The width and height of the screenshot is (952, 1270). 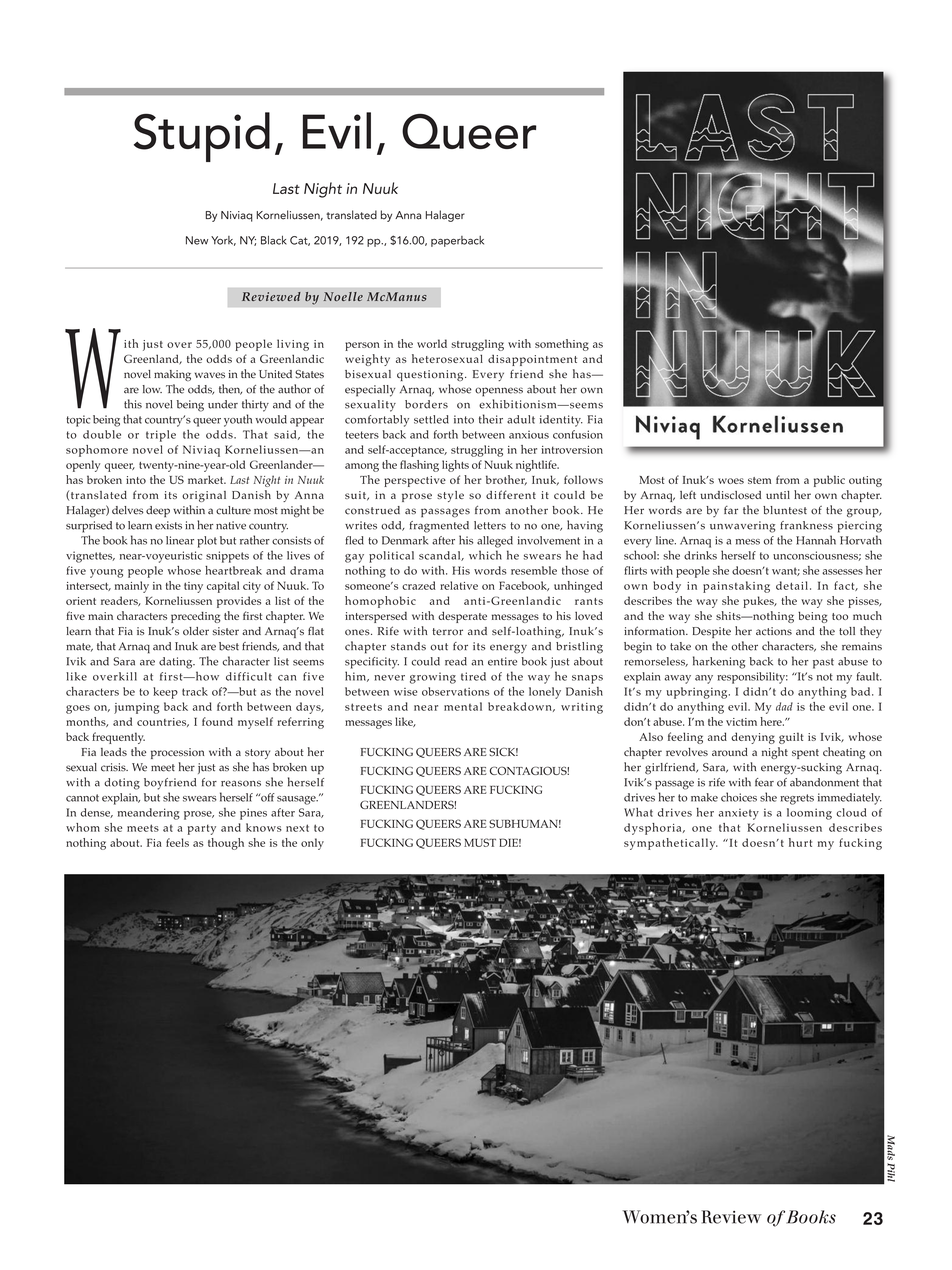 What do you see at coordinates (202, 137) in the screenshot?
I see `Stupid` at bounding box center [202, 137].
